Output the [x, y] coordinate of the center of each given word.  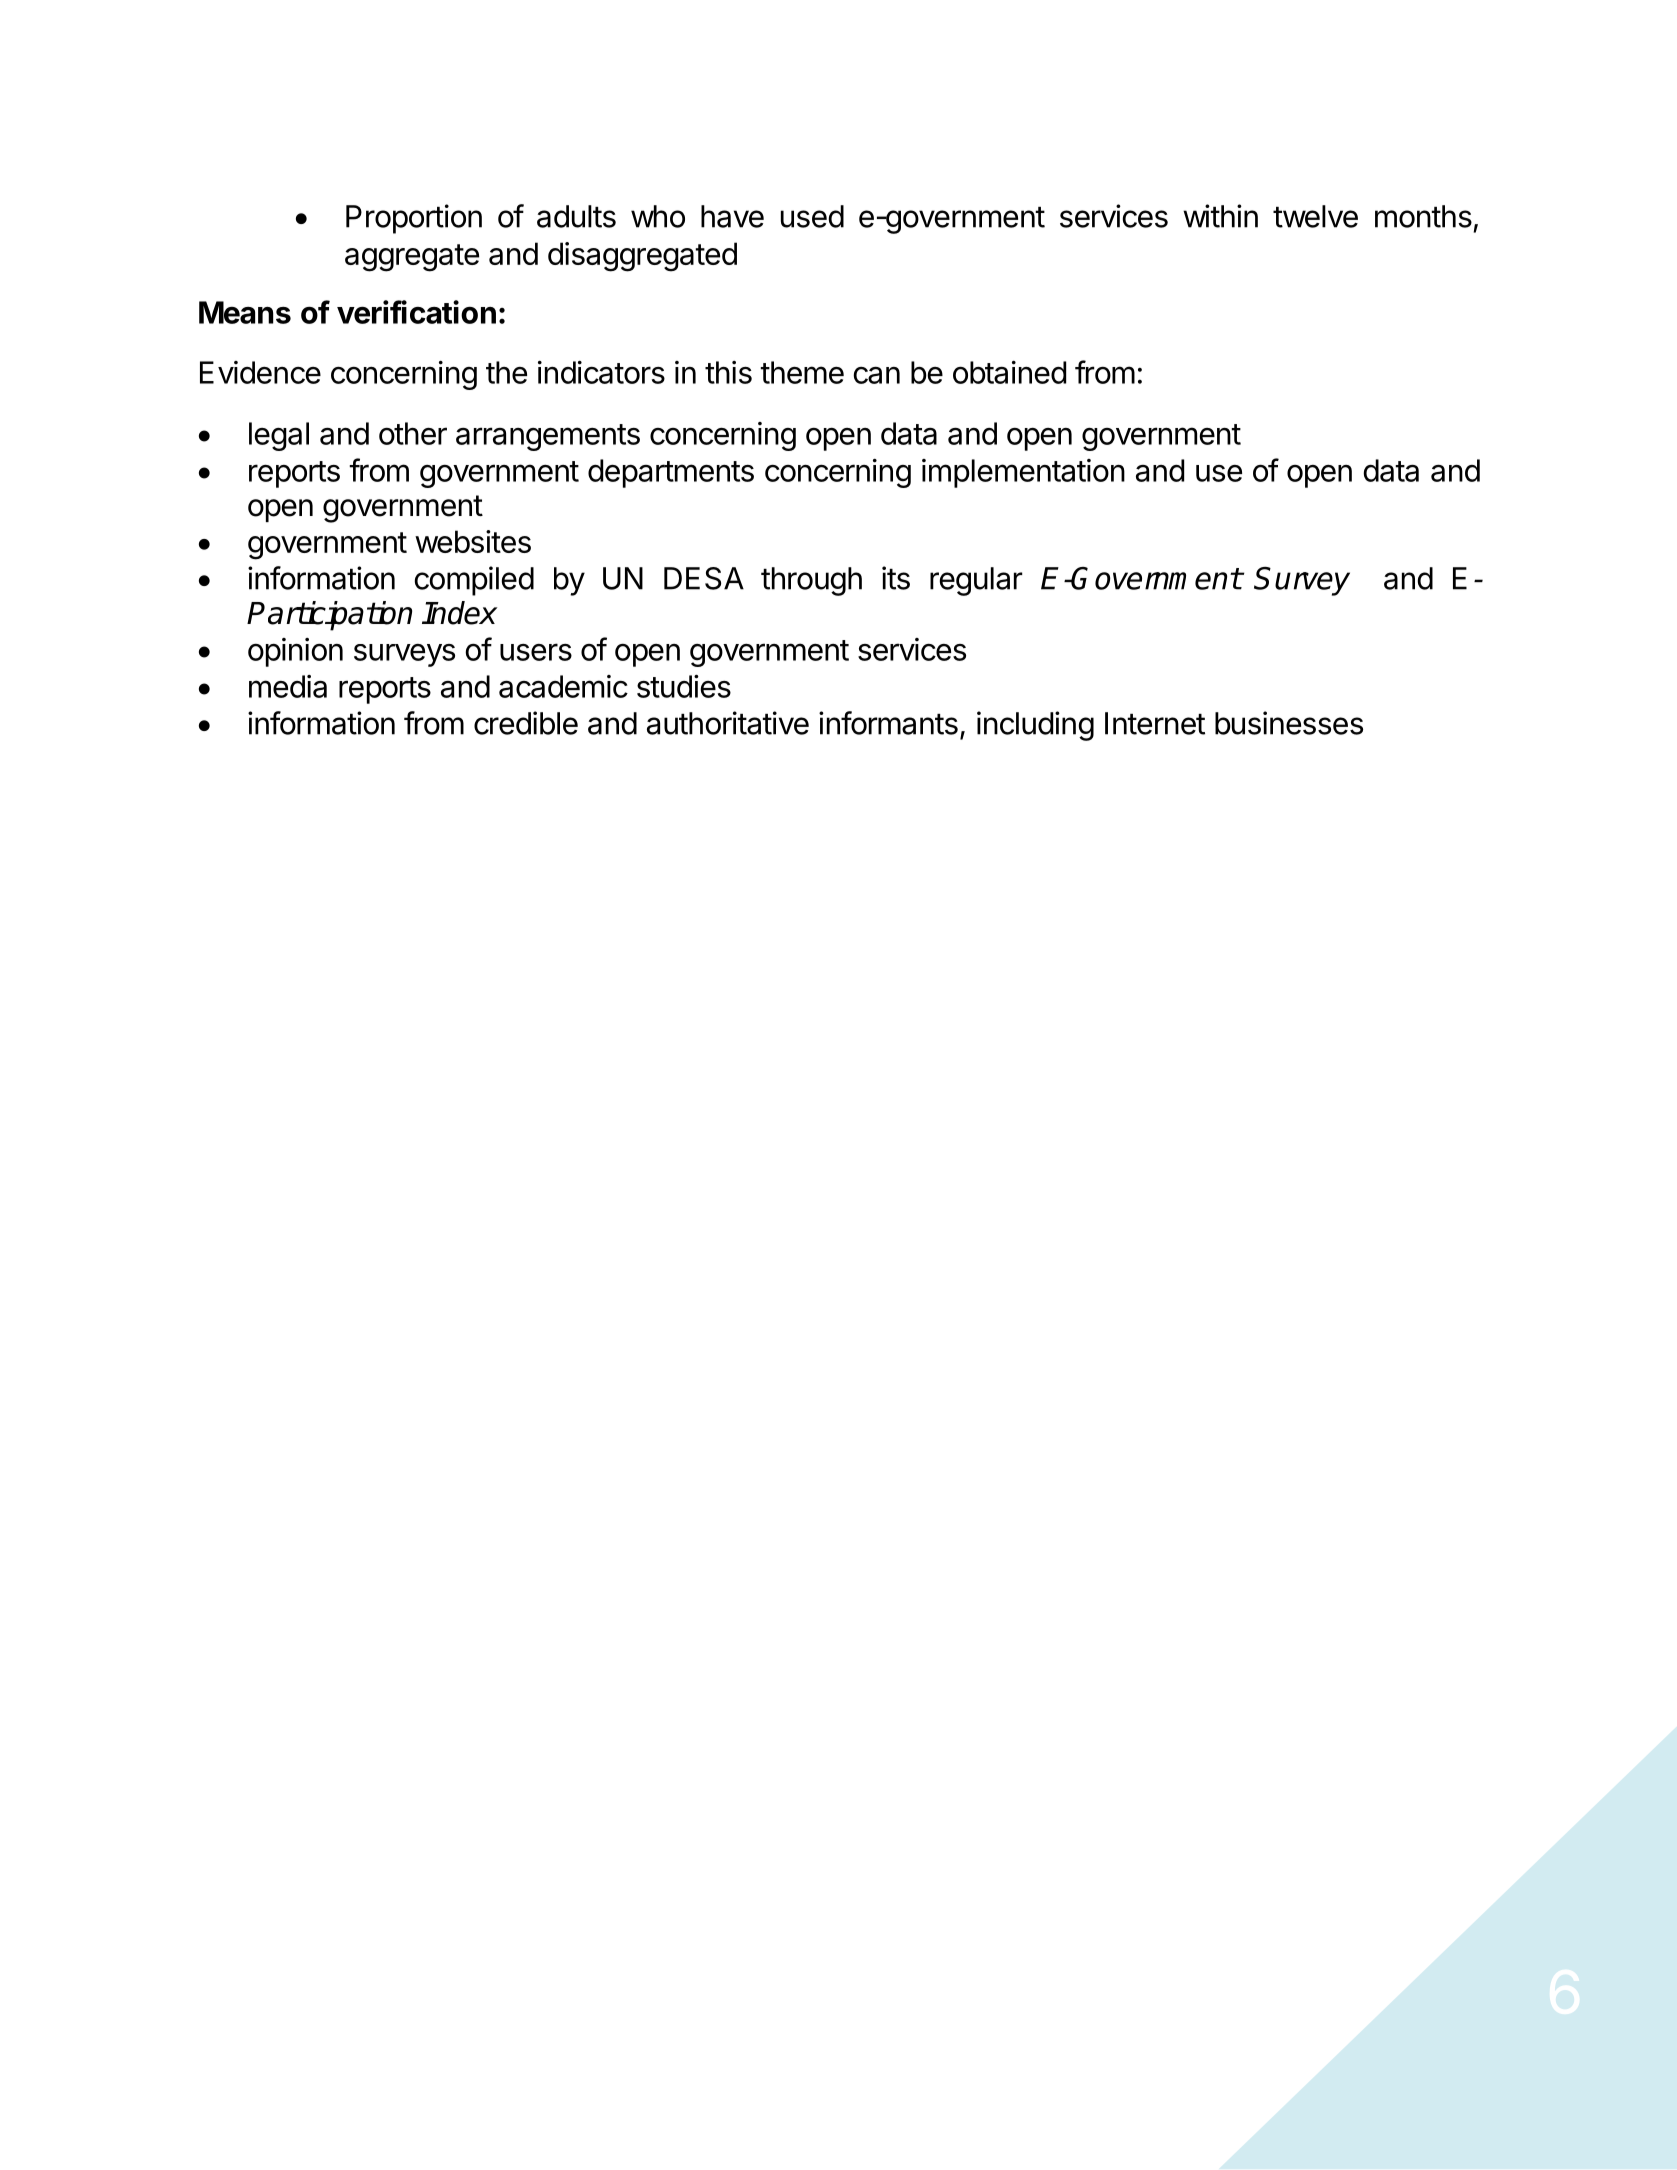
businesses [1289, 723]
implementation [1023, 473]
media [288, 686]
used [812, 216]
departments [671, 473]
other [413, 433]
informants [888, 723]
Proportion [414, 219]
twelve [1315, 216]
